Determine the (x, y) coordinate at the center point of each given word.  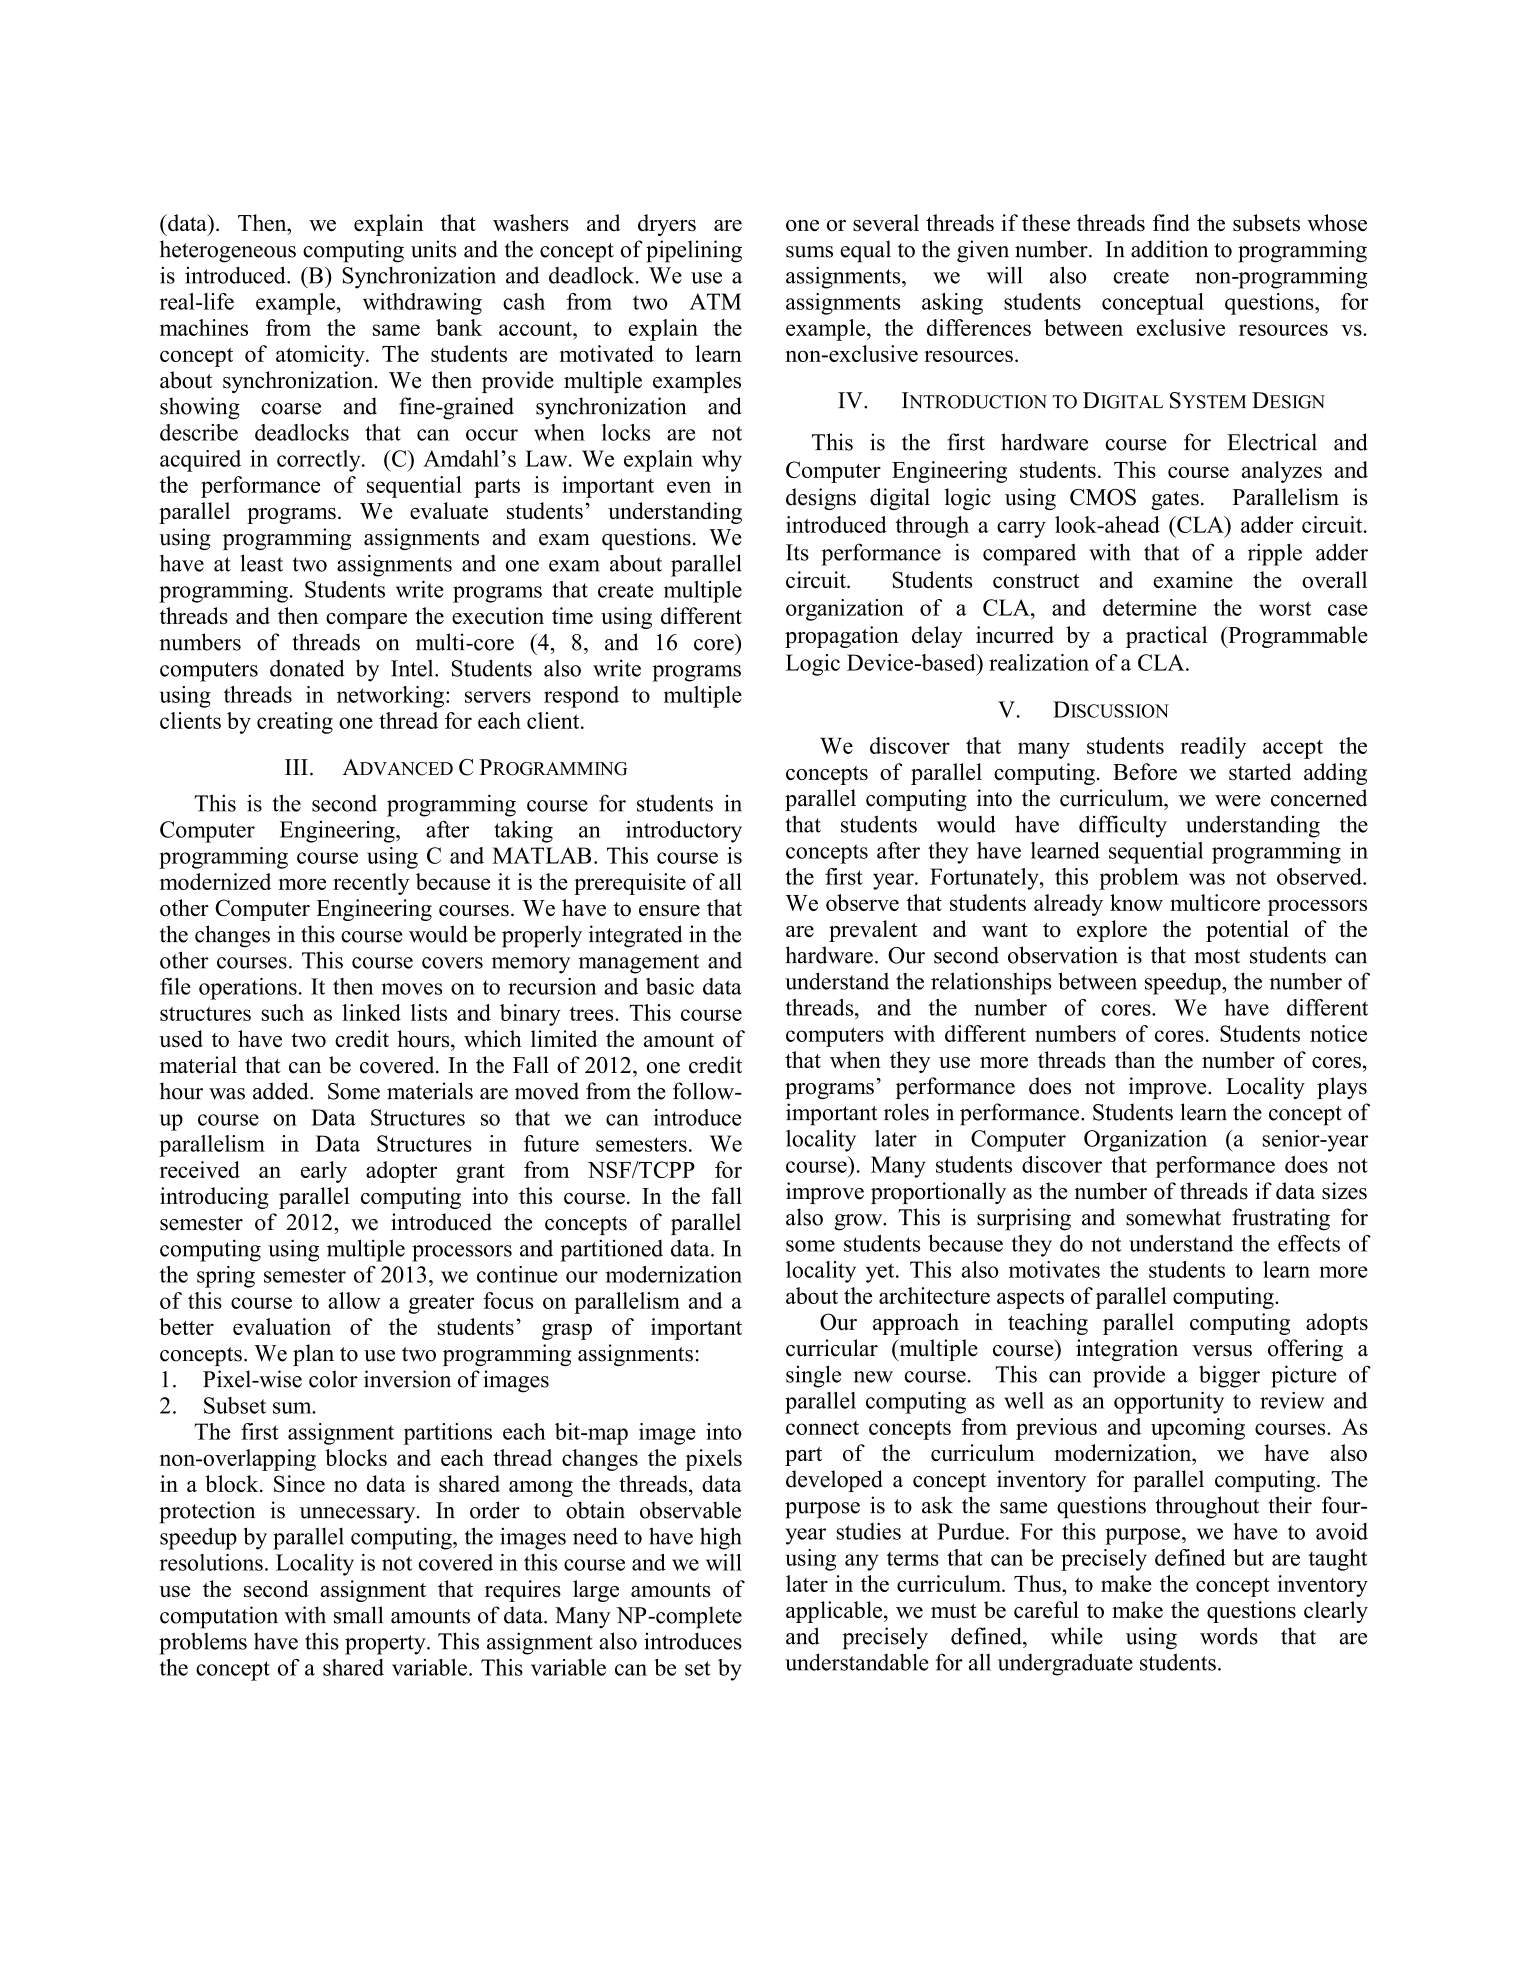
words (1229, 1636)
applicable (834, 1612)
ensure (669, 910)
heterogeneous (228, 251)
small (358, 1615)
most (1217, 956)
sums (809, 252)
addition (1169, 249)
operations (248, 989)
